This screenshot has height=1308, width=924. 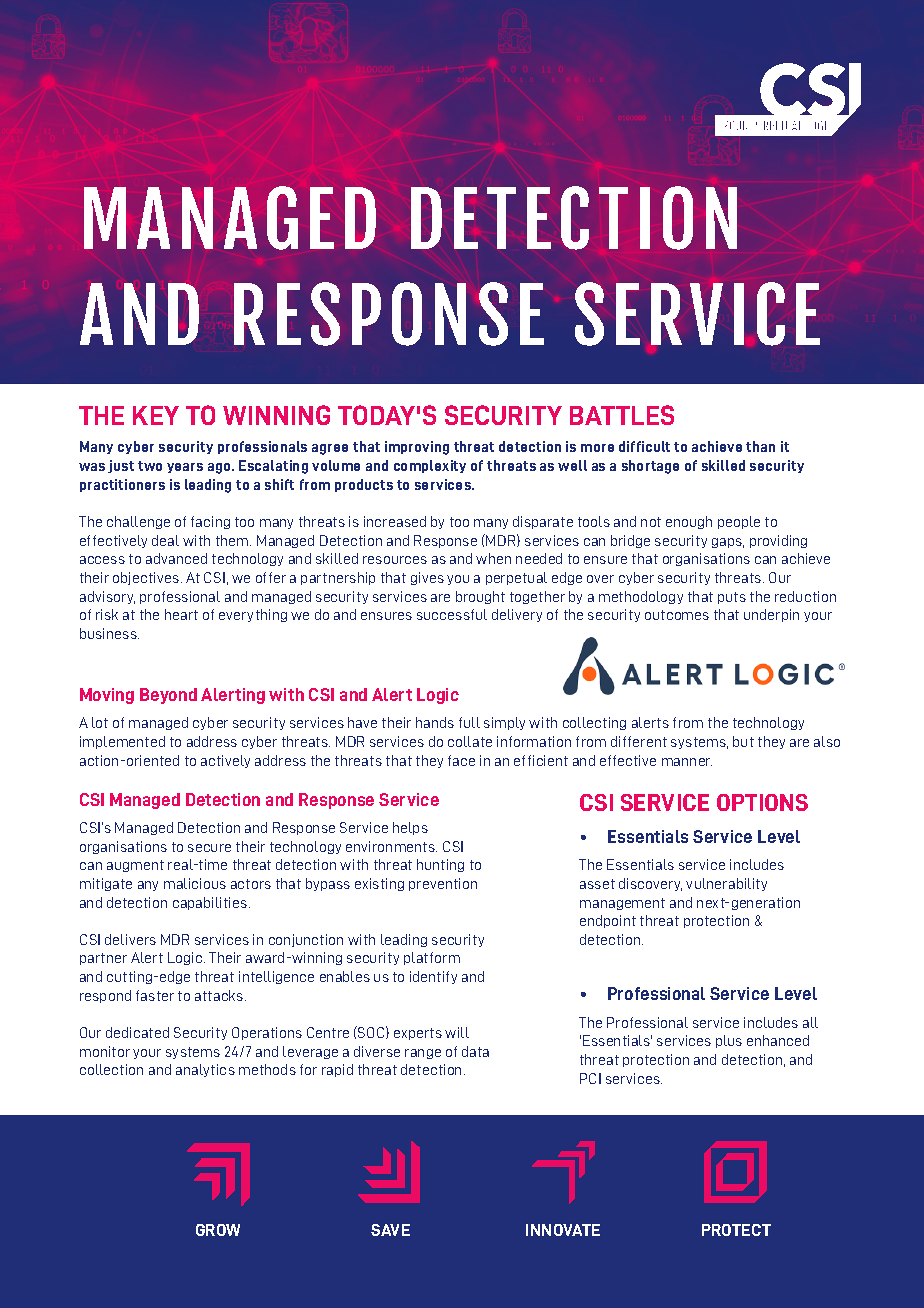 I want to click on GROW, so click(x=218, y=1230).
